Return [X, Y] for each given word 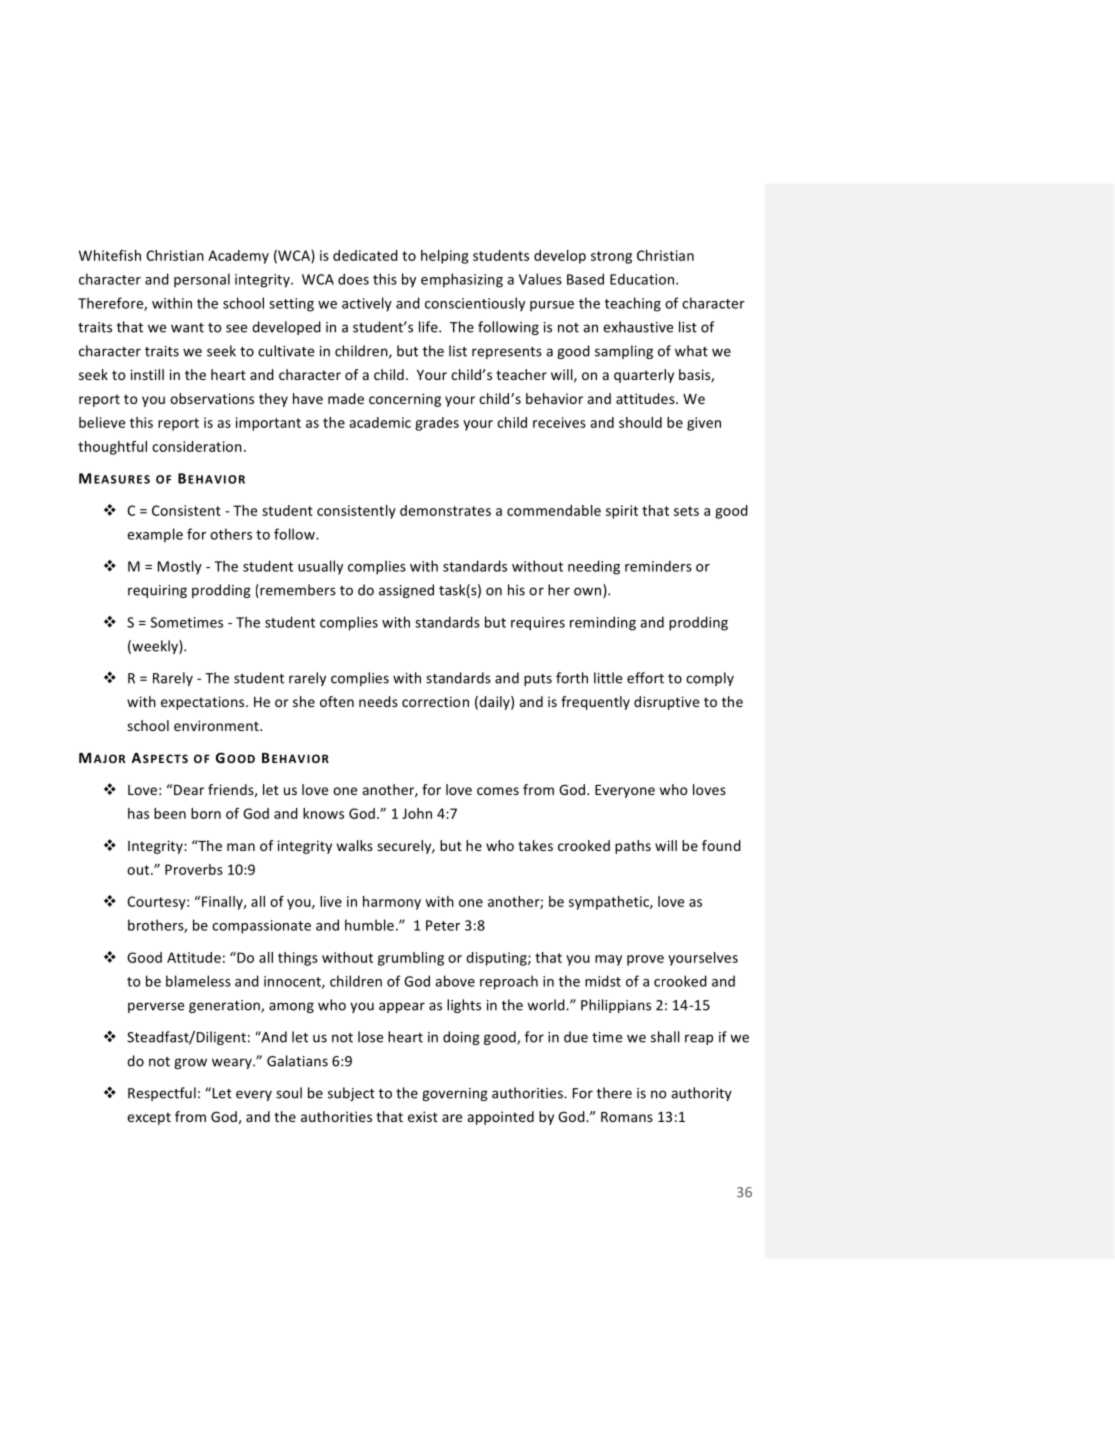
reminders [658, 566]
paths [633, 847]
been [170, 813]
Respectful [162, 1094]
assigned [406, 591]
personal [202, 280]
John [417, 813]
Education [643, 279]
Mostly [180, 567]
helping [444, 257]
